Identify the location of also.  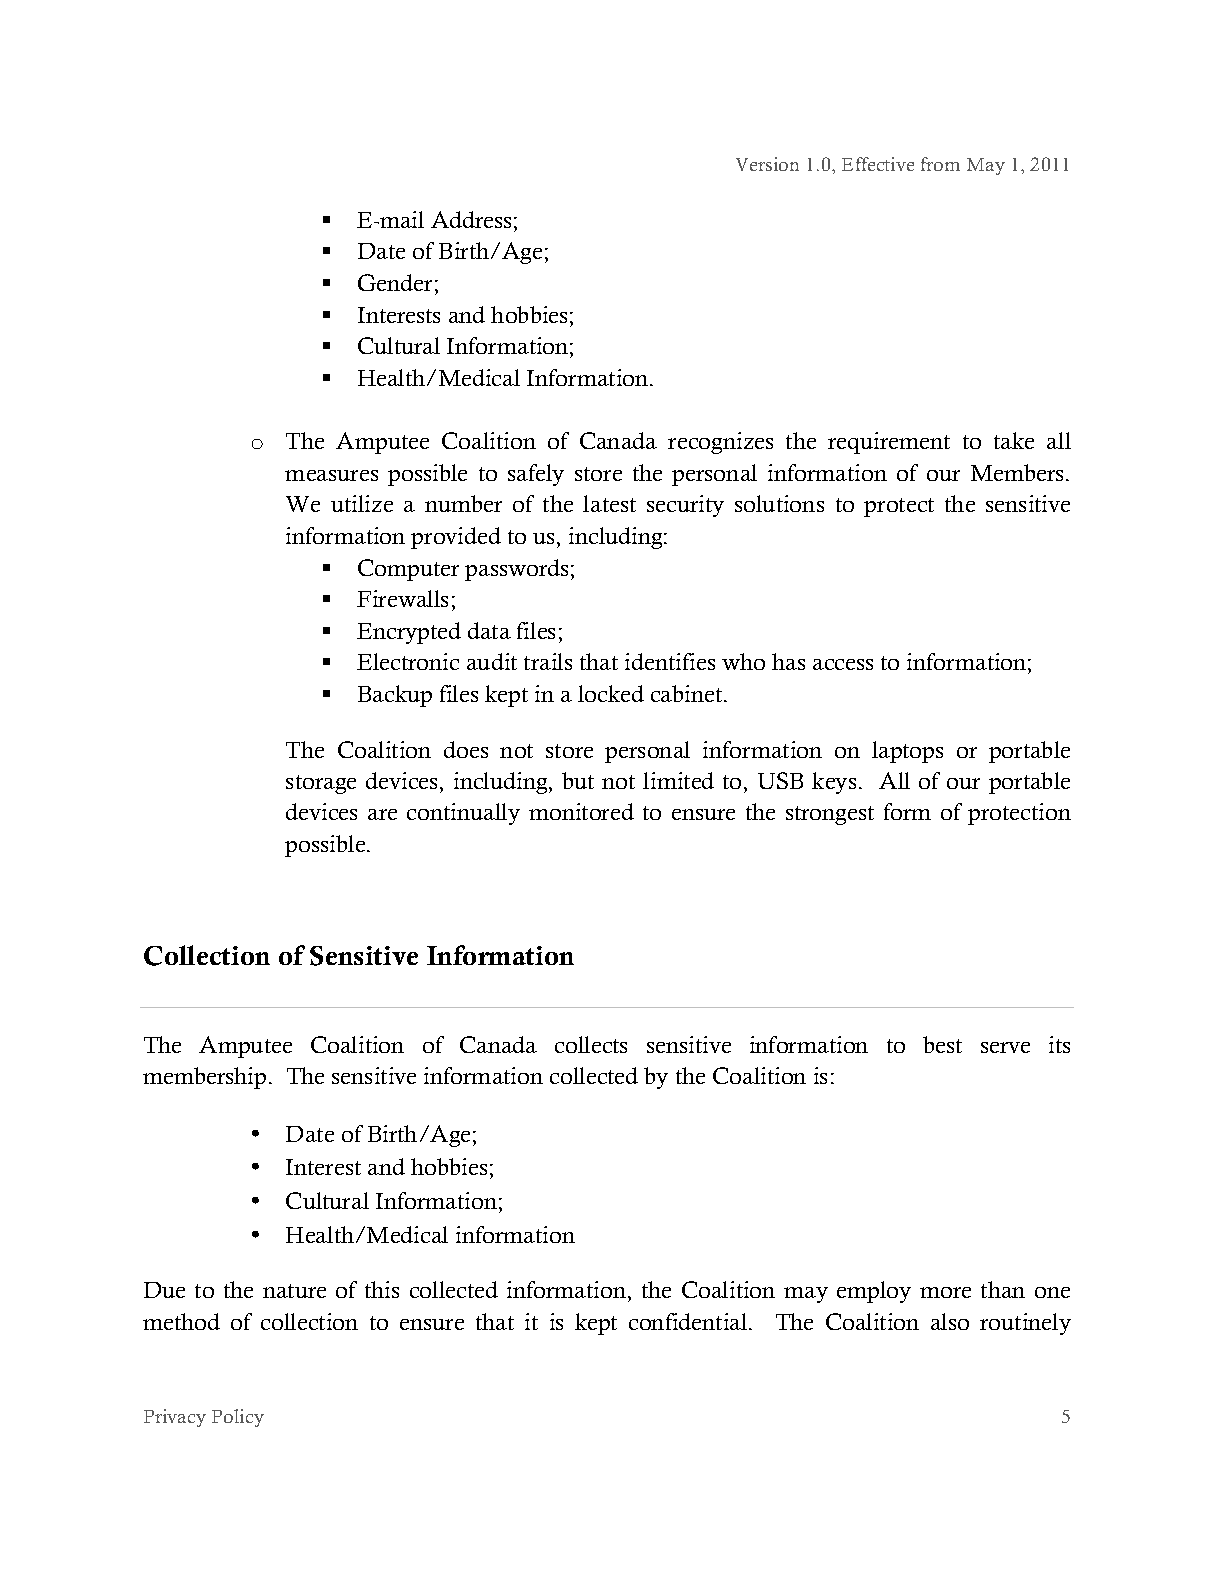
(950, 1321).
